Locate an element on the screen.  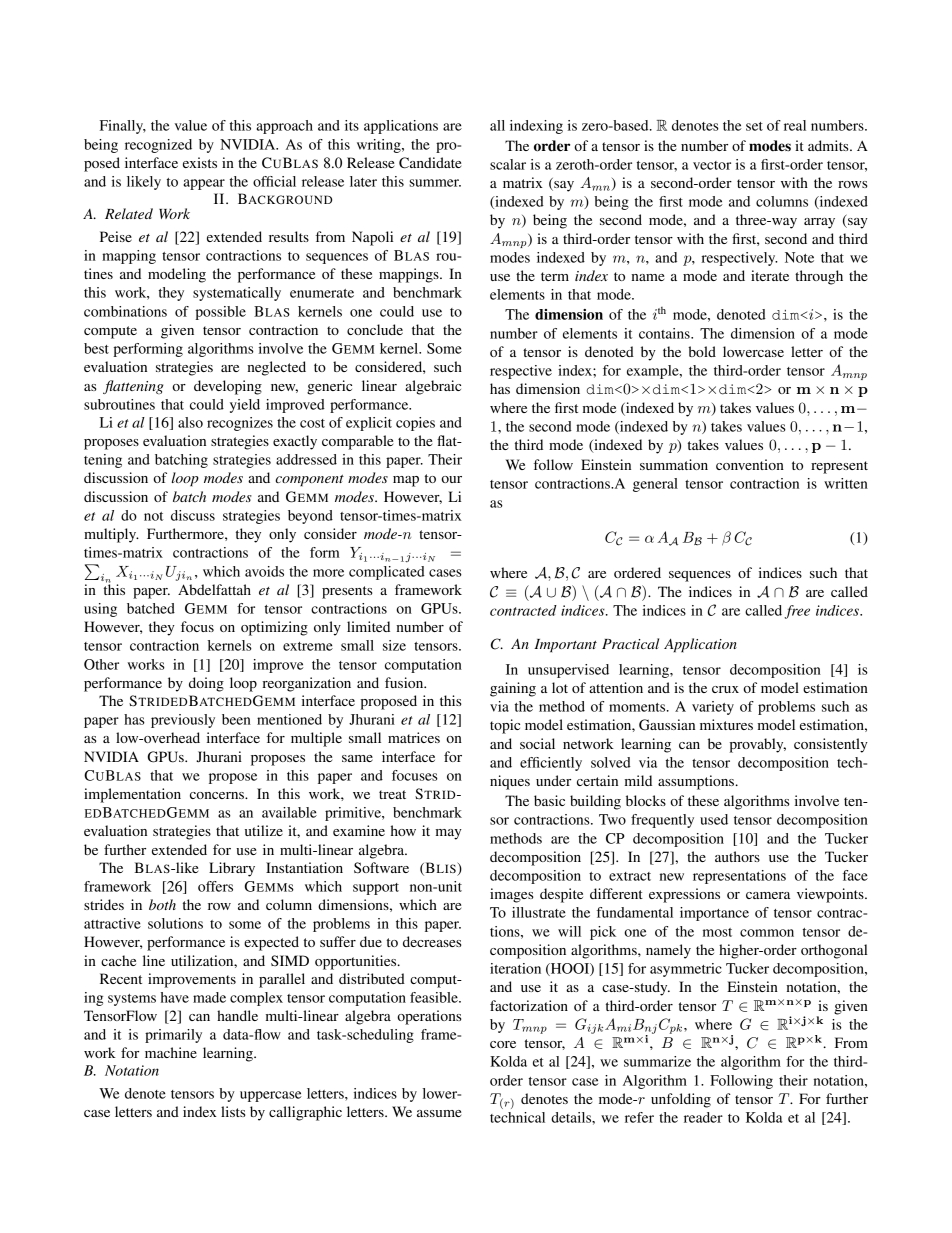
free is located at coordinates (797, 612).
